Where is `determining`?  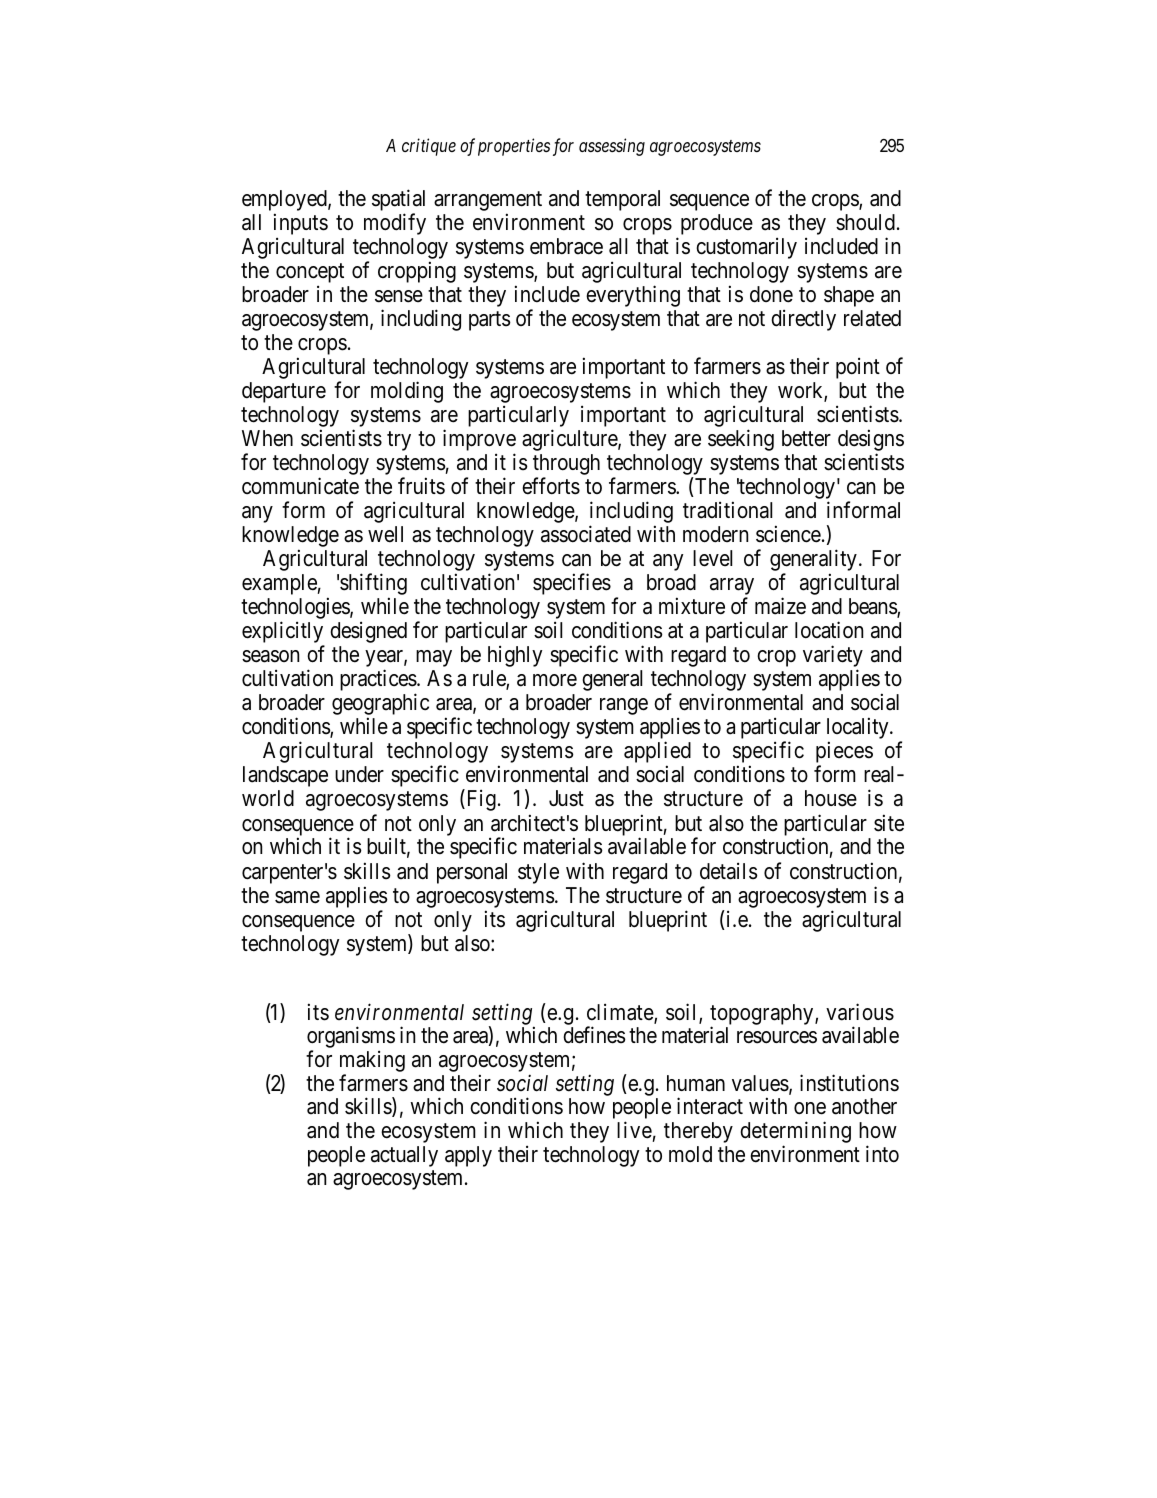 determining is located at coordinates (795, 1133).
